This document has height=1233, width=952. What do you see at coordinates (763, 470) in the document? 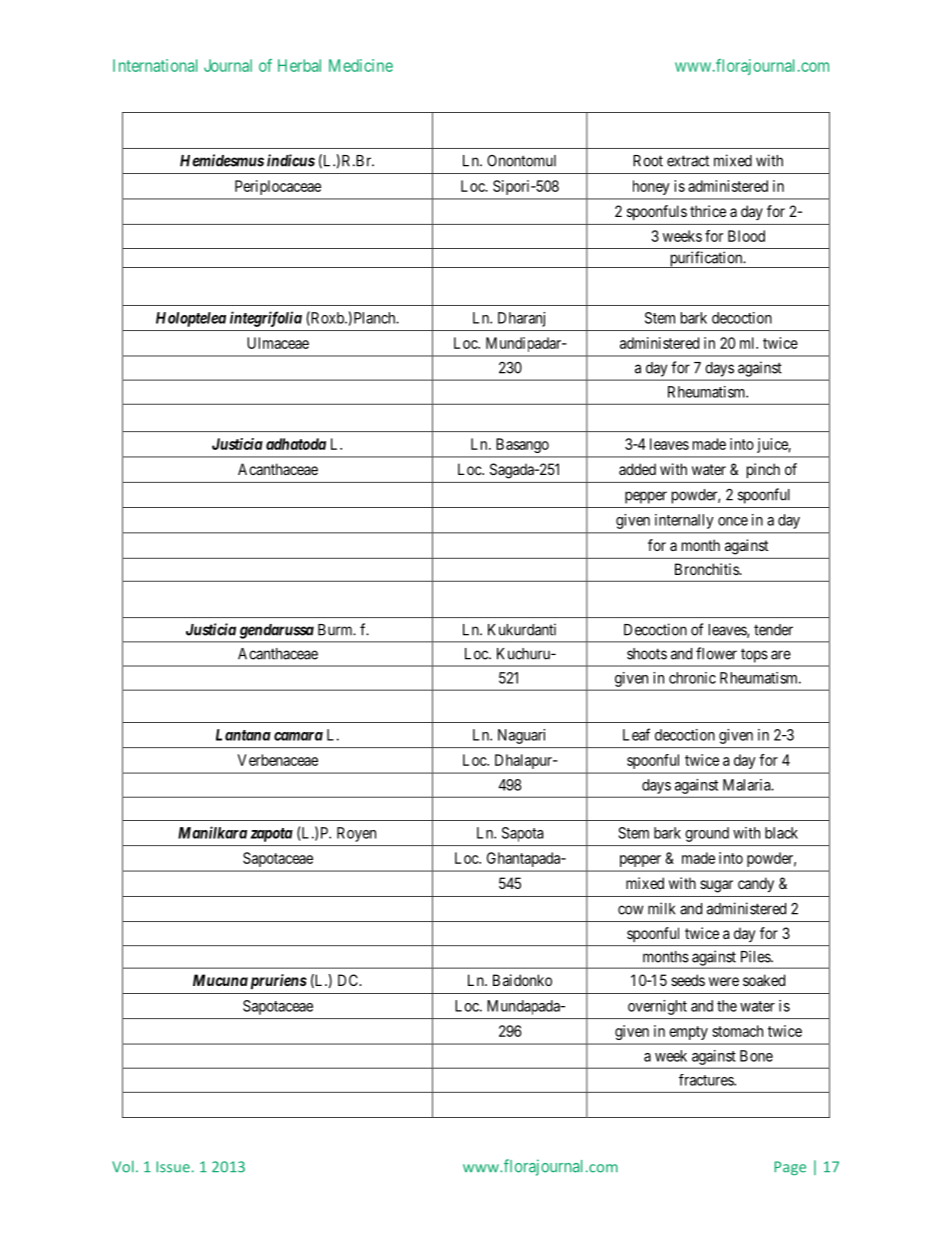
I see `pinch` at bounding box center [763, 470].
